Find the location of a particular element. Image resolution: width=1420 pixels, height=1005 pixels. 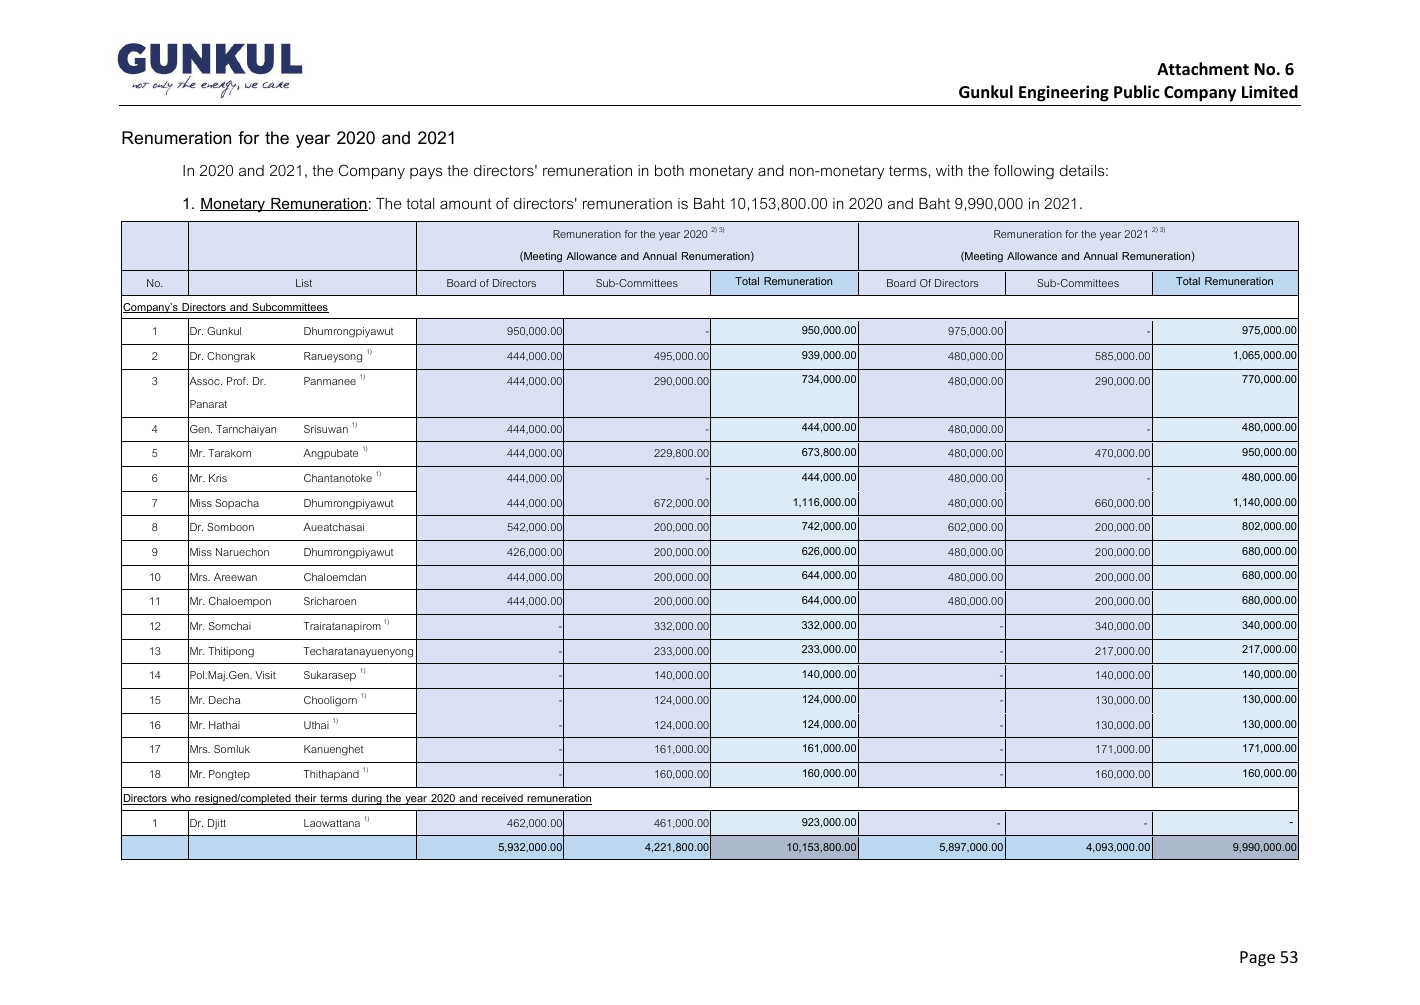

both is located at coordinates (669, 170).
